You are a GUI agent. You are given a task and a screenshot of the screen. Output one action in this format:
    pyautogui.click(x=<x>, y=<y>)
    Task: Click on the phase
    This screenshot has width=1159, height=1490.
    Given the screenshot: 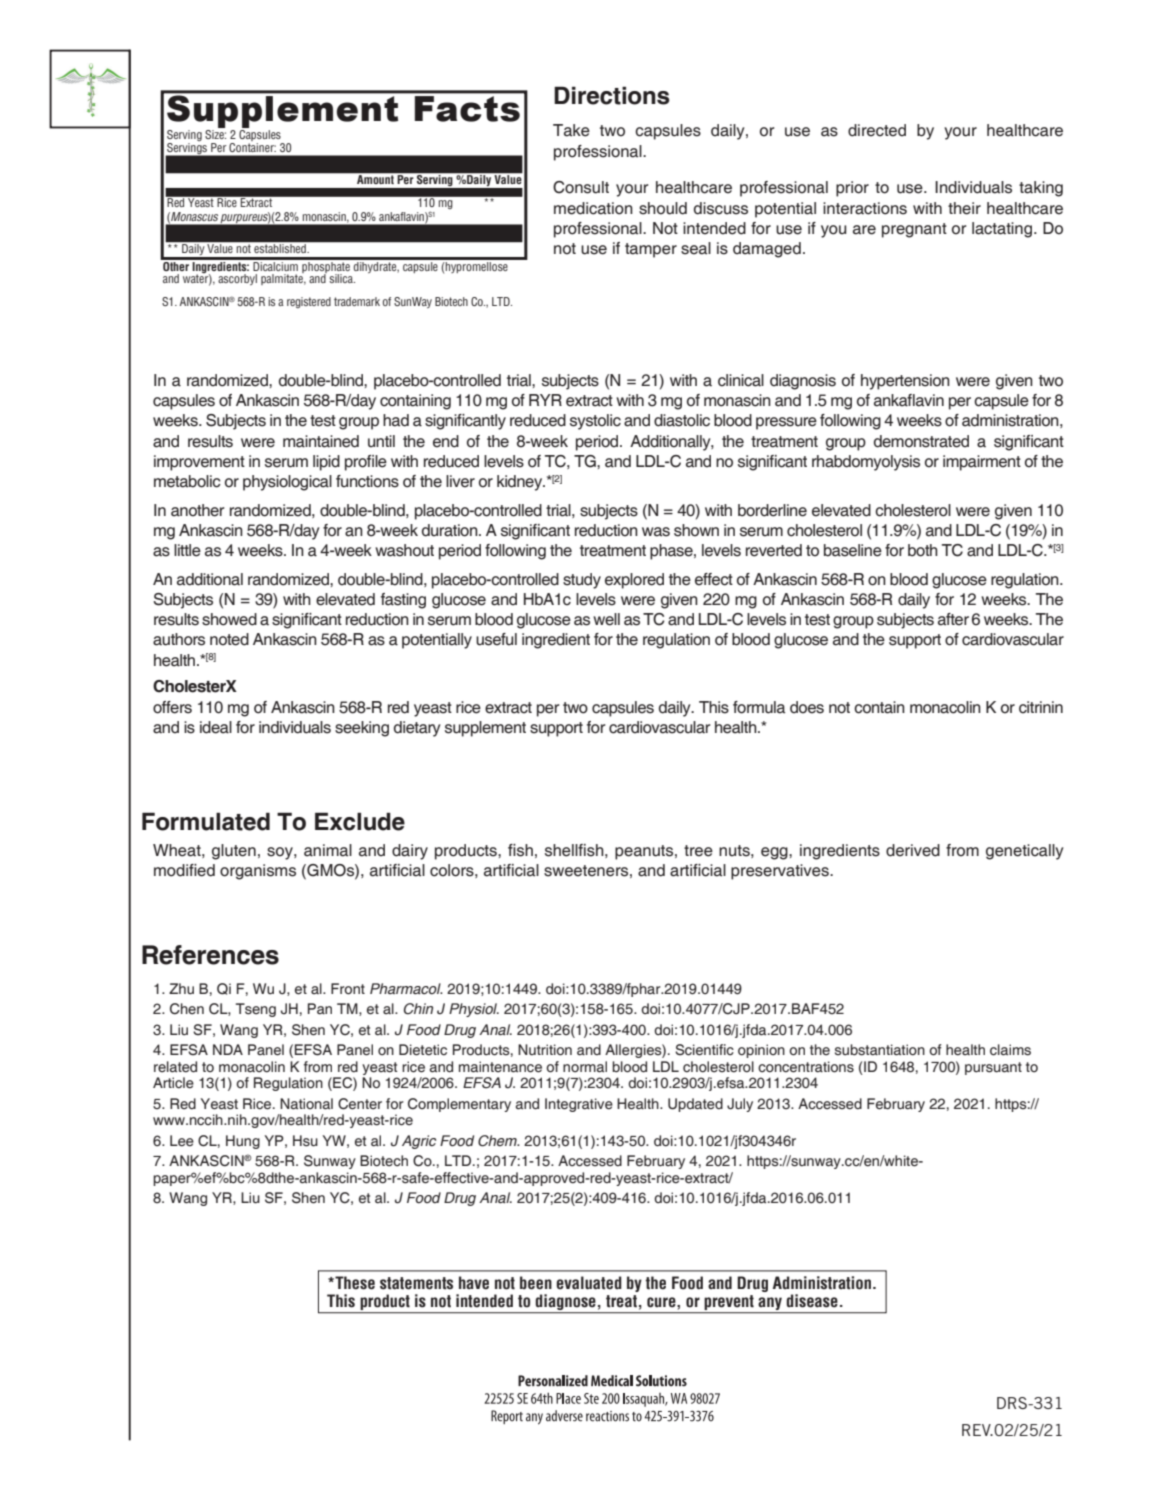 What is the action you would take?
    pyautogui.click(x=672, y=552)
